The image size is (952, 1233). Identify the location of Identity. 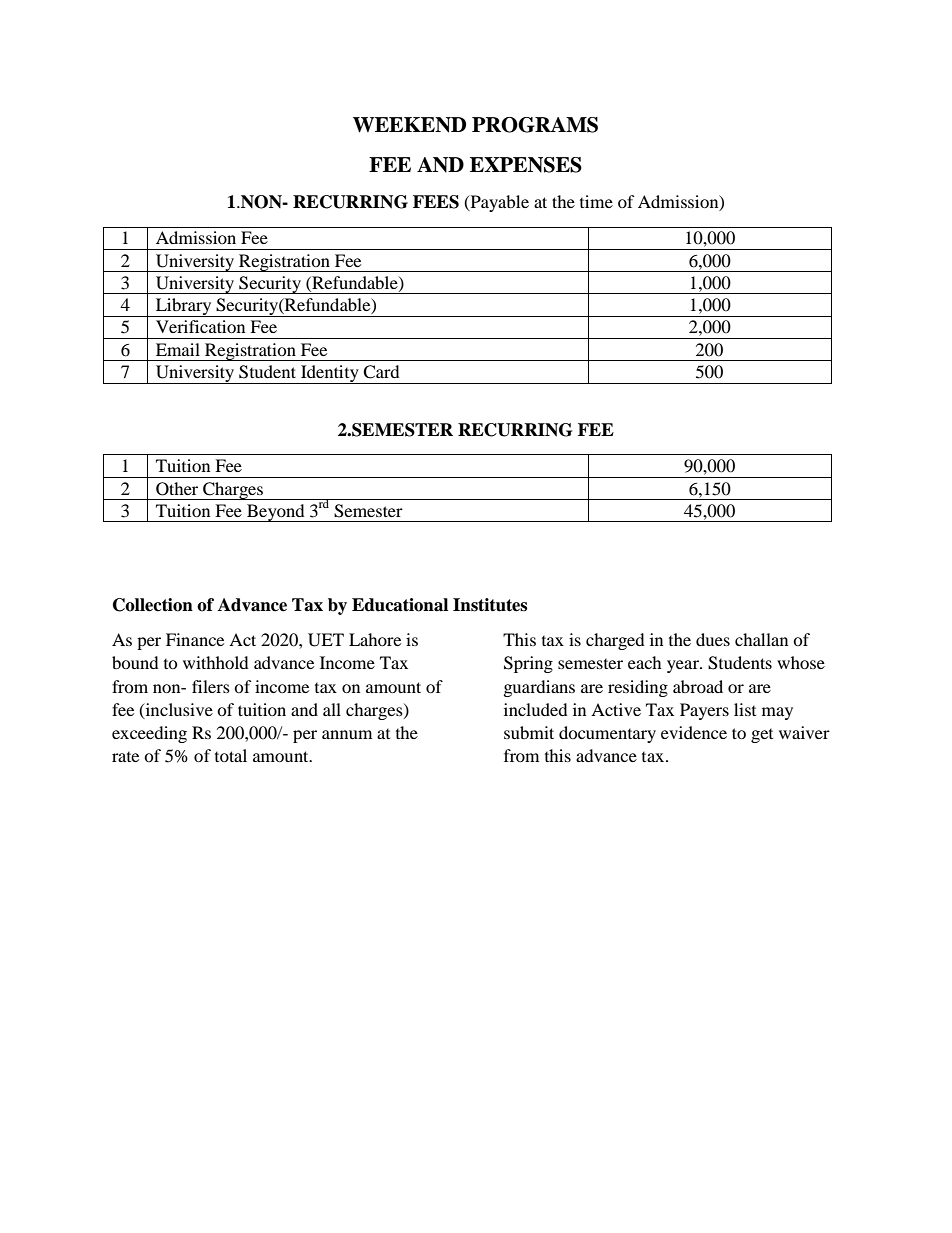
(330, 374).
